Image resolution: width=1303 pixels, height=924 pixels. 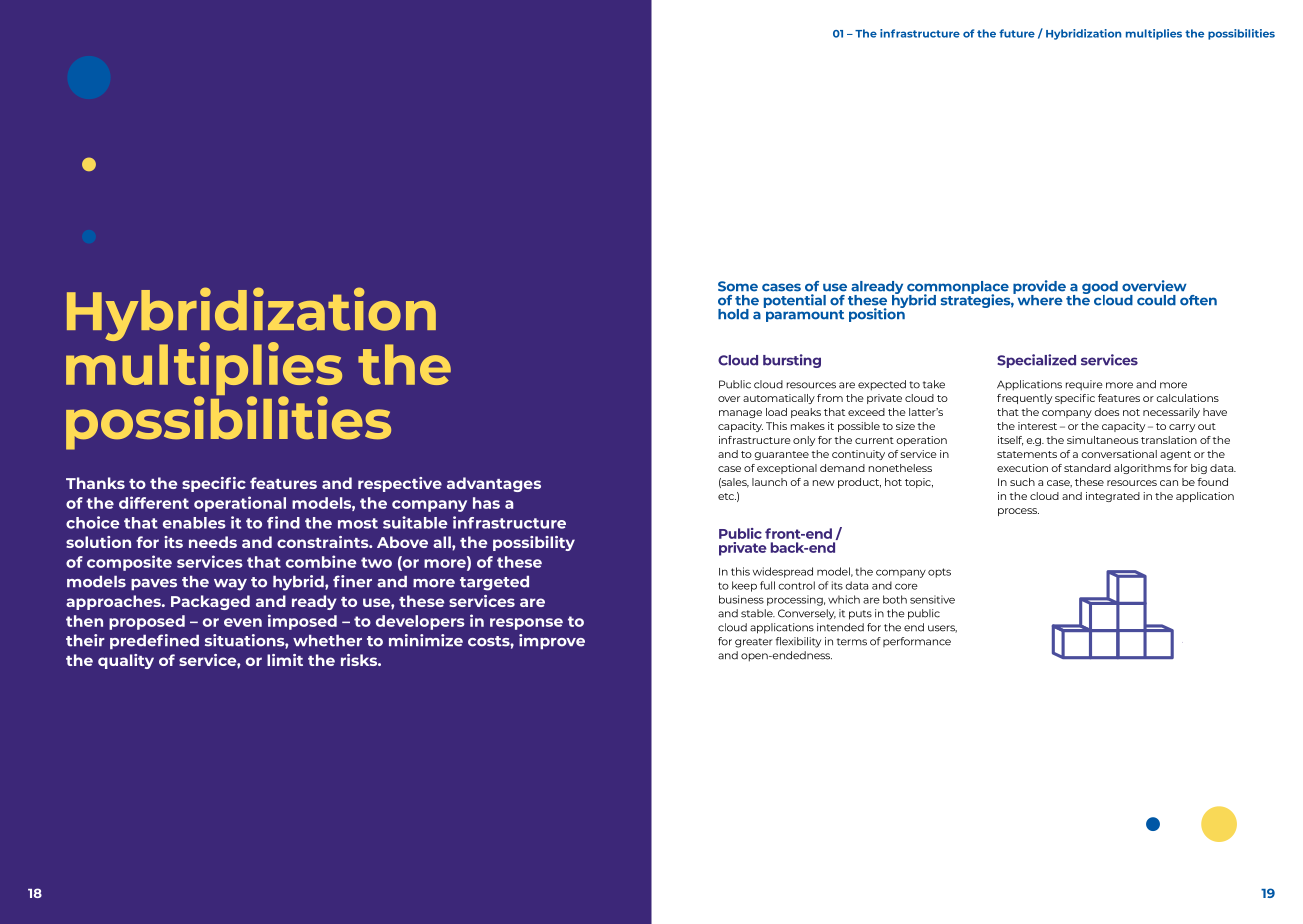 I want to click on bursting, so click(x=792, y=361).
